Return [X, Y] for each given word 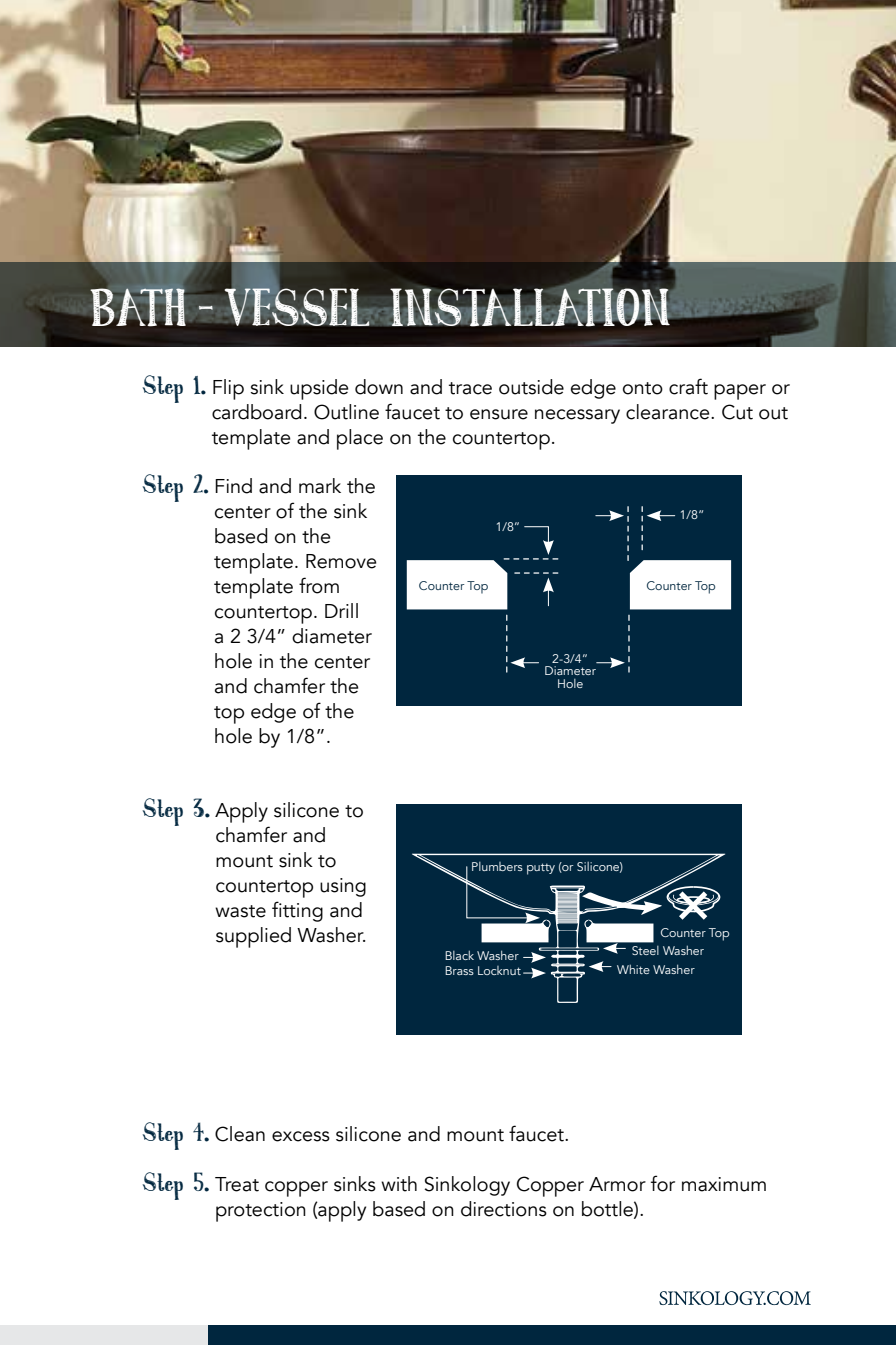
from [319, 585]
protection [261, 1212]
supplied [253, 937]
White [633, 969]
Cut [737, 412]
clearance [669, 412]
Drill [341, 610]
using [343, 887]
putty [541, 869]
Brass [459, 970]
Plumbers [497, 866]
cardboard [257, 412]
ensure [499, 414]
